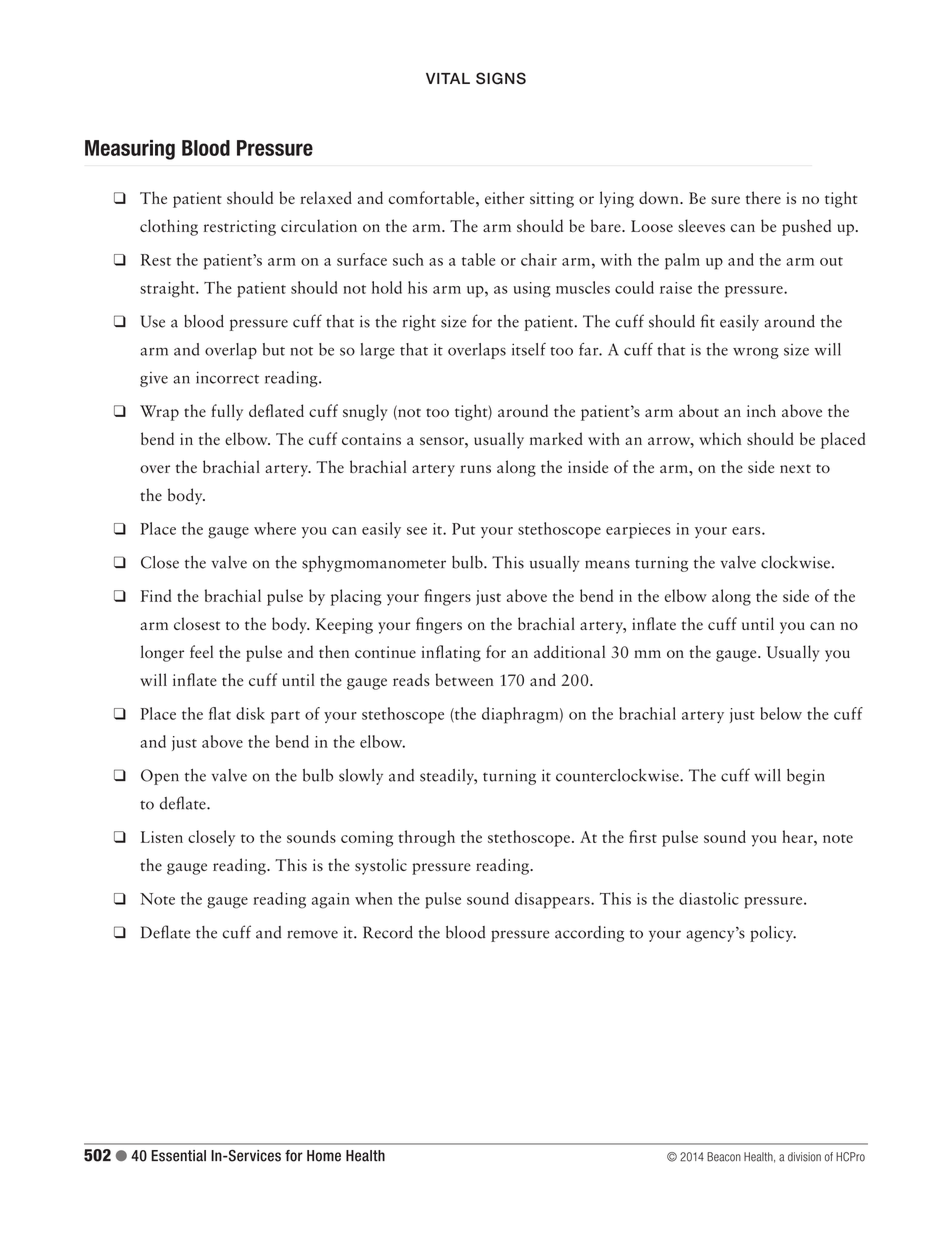 The image size is (952, 1233). I want to click on Essential, so click(178, 1156).
